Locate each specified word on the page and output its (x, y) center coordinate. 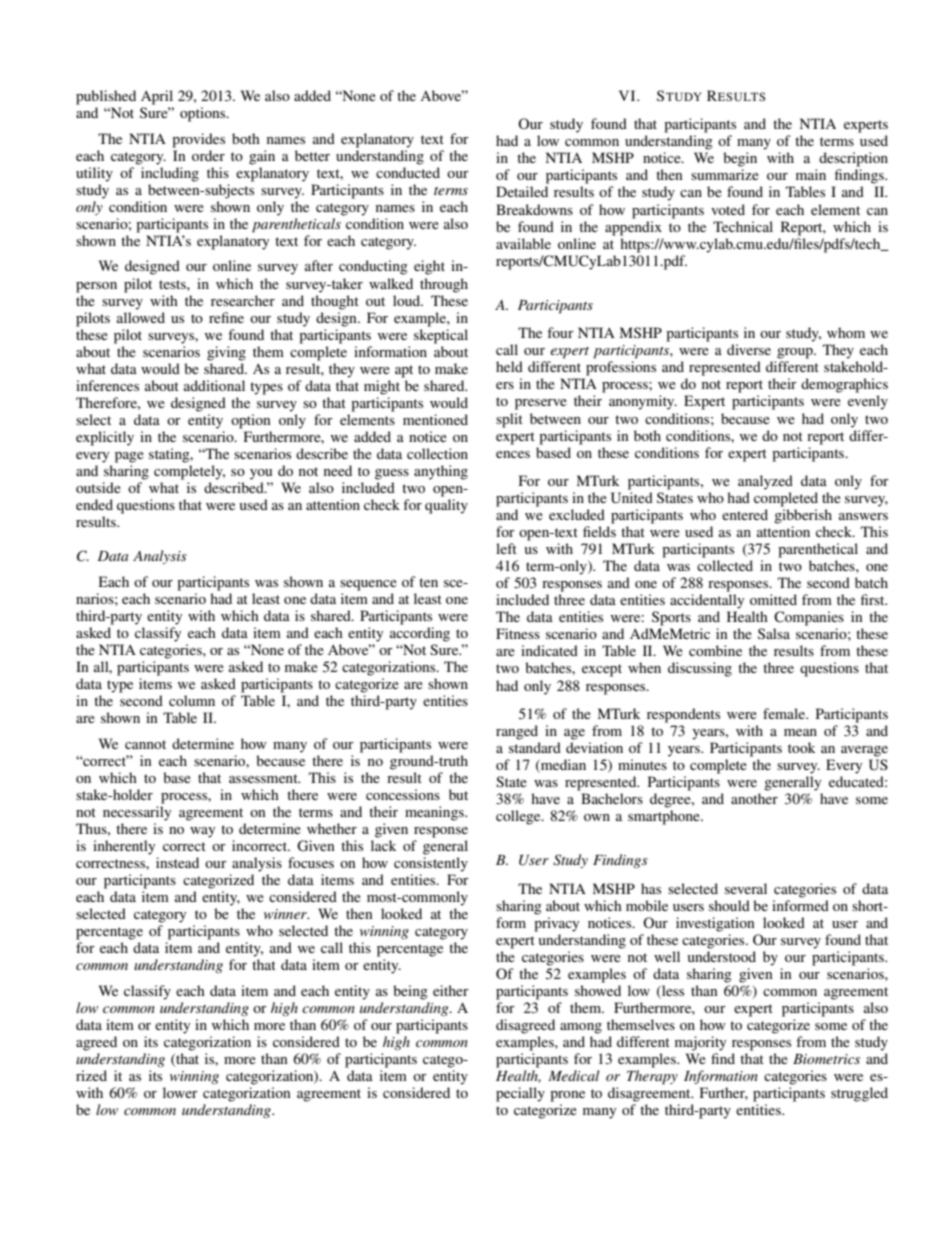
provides (198, 140)
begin (740, 159)
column (192, 700)
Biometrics (826, 1059)
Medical (574, 1075)
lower (180, 1092)
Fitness (518, 633)
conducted (408, 172)
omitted (773, 599)
